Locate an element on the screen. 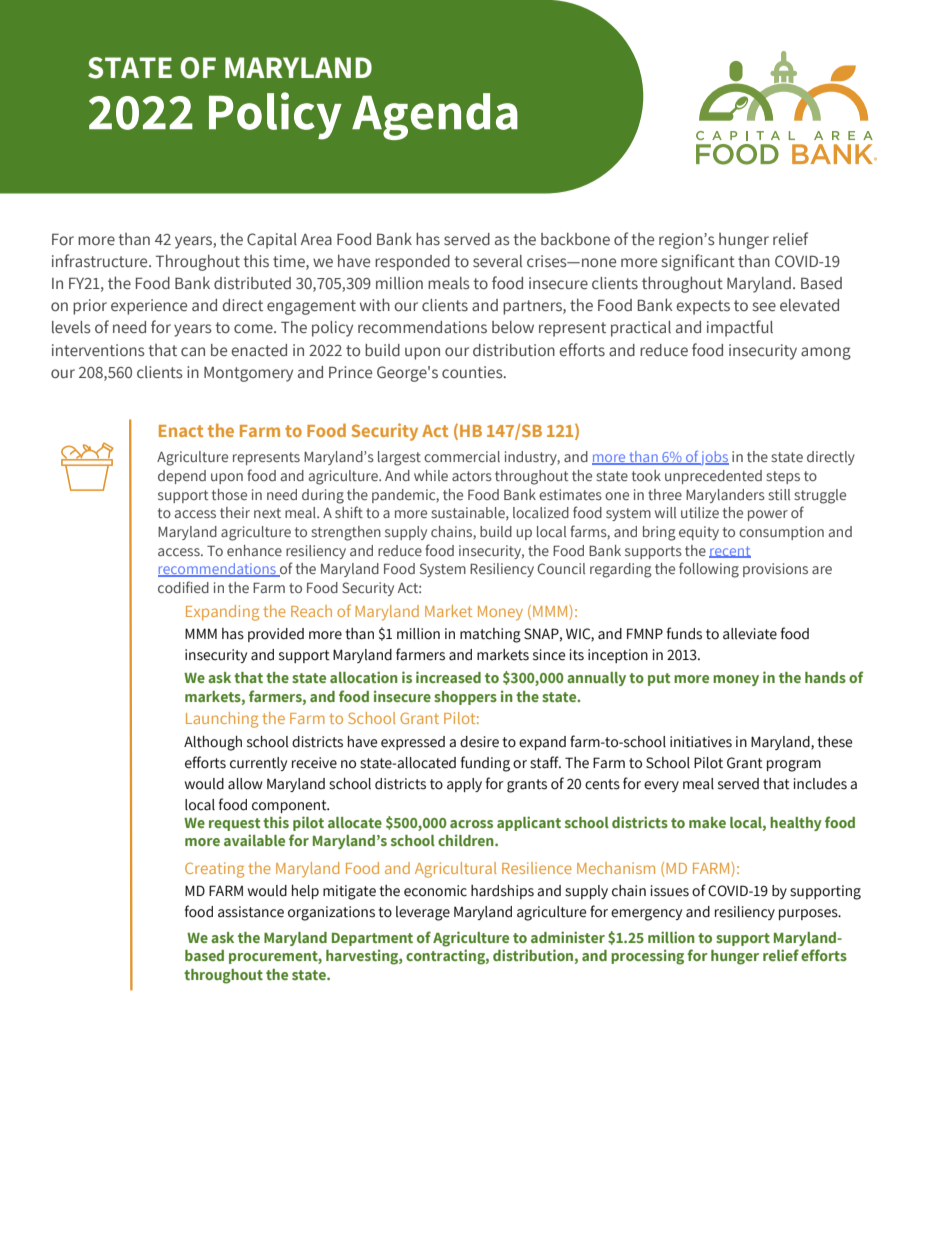 The height and width of the screenshot is (1233, 952). counties is located at coordinates (473, 372).
